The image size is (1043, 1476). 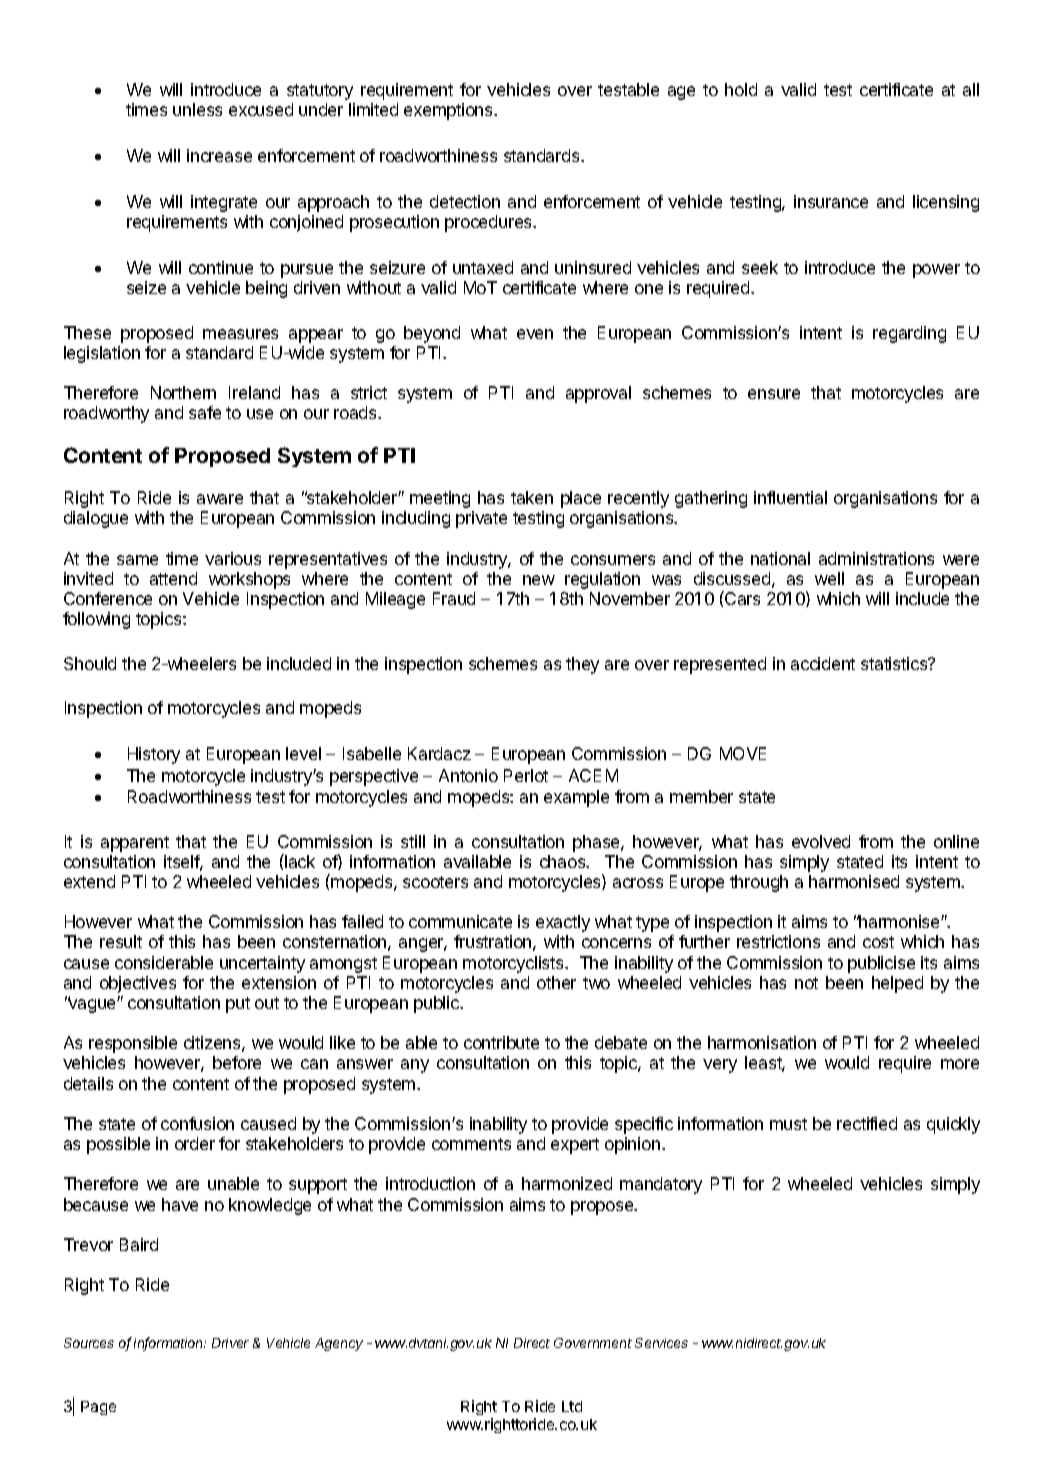 What do you see at coordinates (878, 942) in the document?
I see `cost` at bounding box center [878, 942].
